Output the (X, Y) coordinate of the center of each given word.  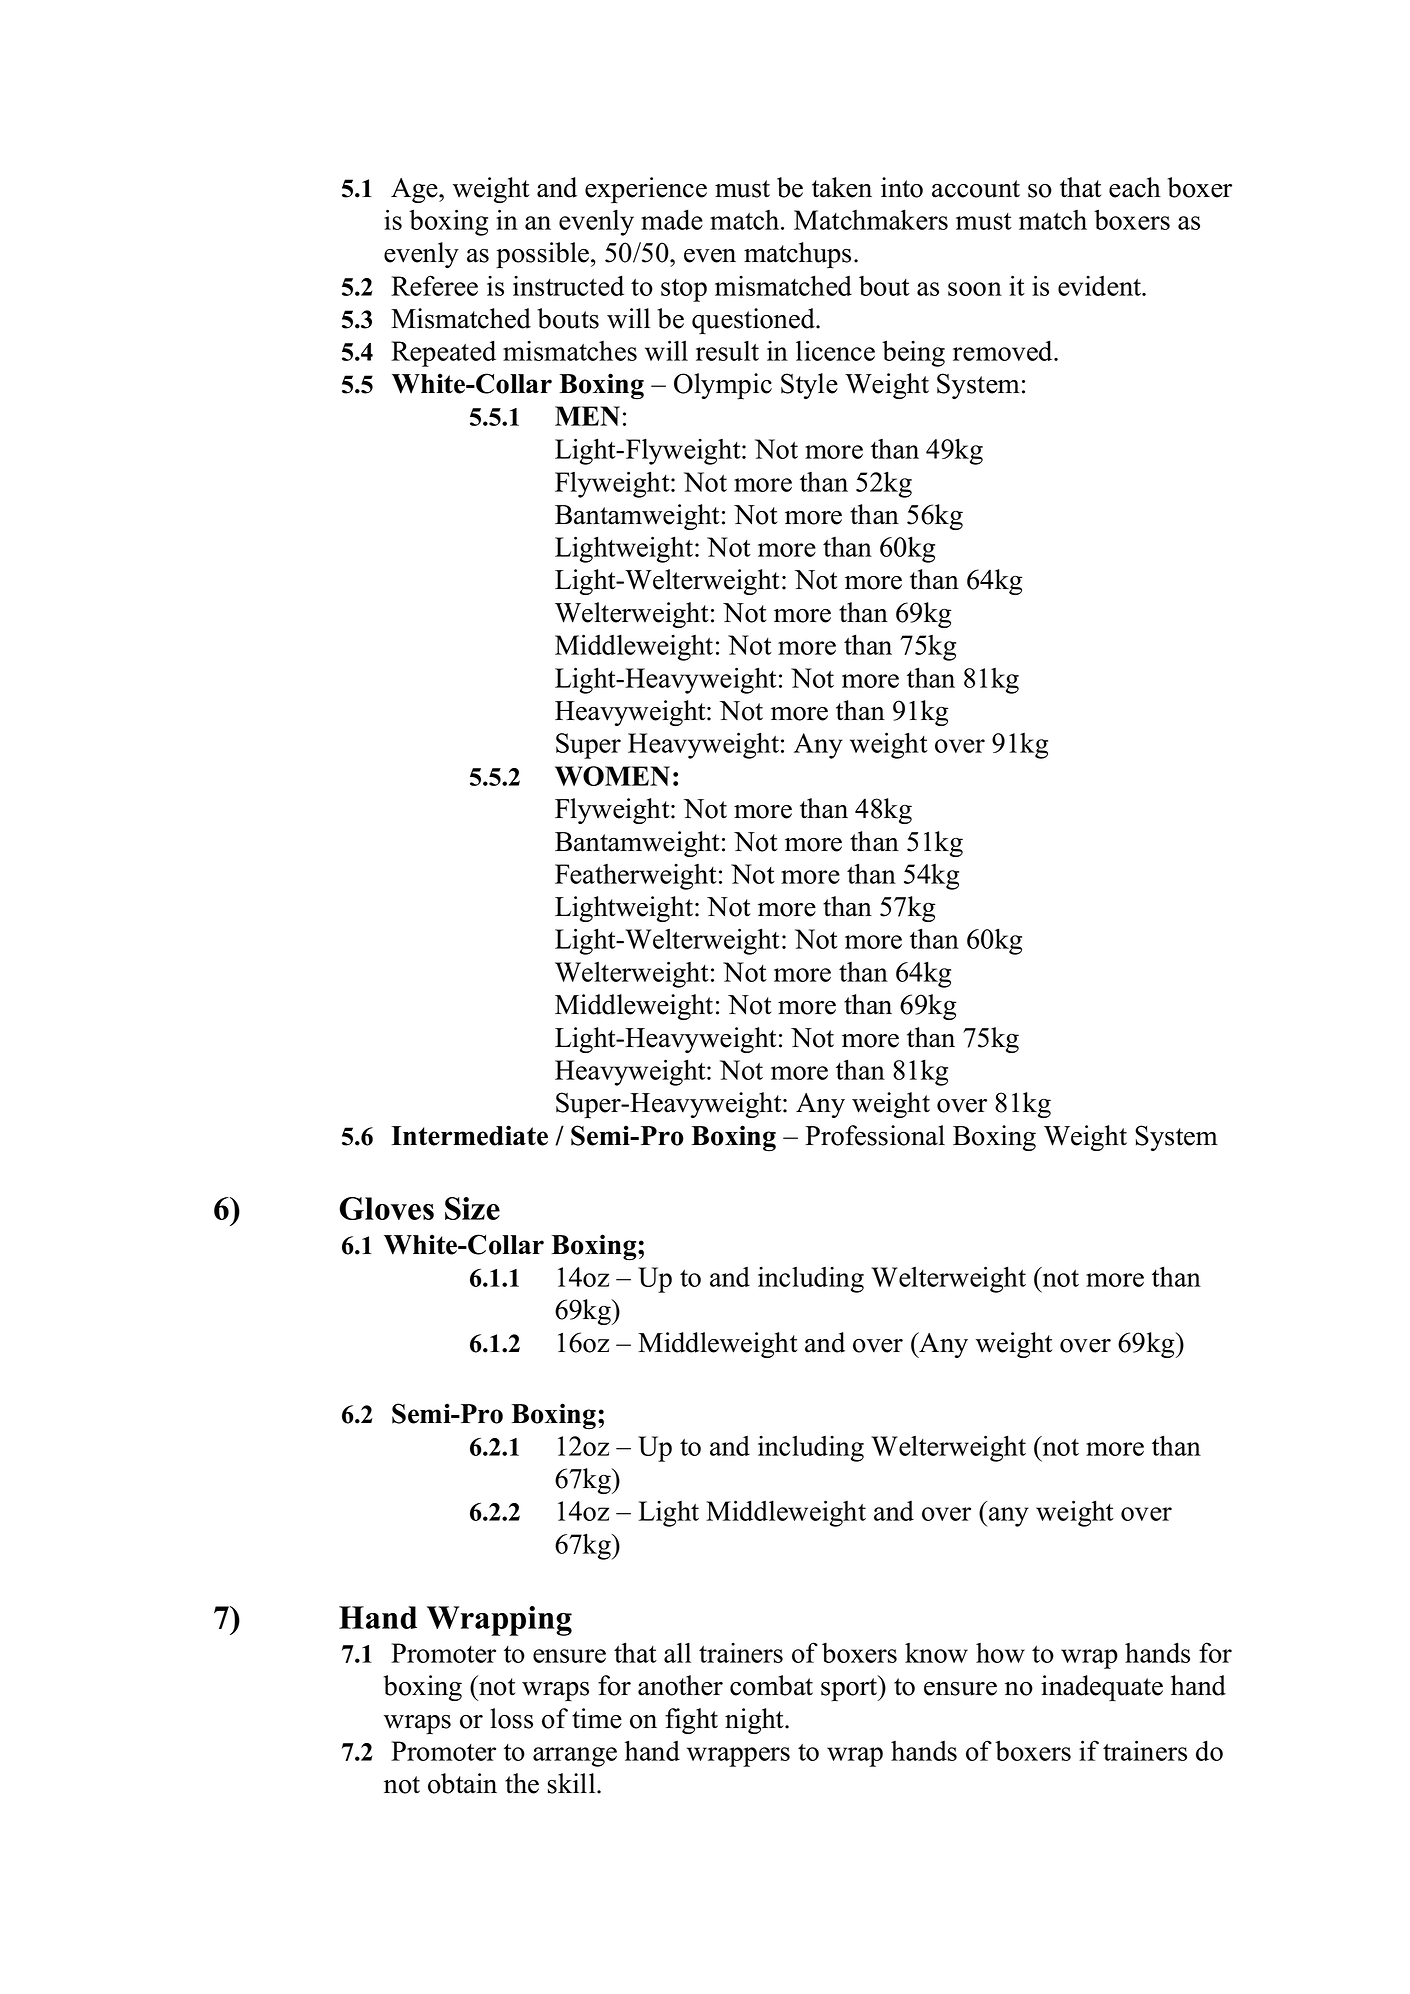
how (1000, 1653)
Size (472, 1208)
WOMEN (612, 776)
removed (1004, 350)
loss (511, 1718)
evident (1101, 286)
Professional (875, 1135)
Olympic (723, 386)
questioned (754, 321)
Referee (434, 285)
